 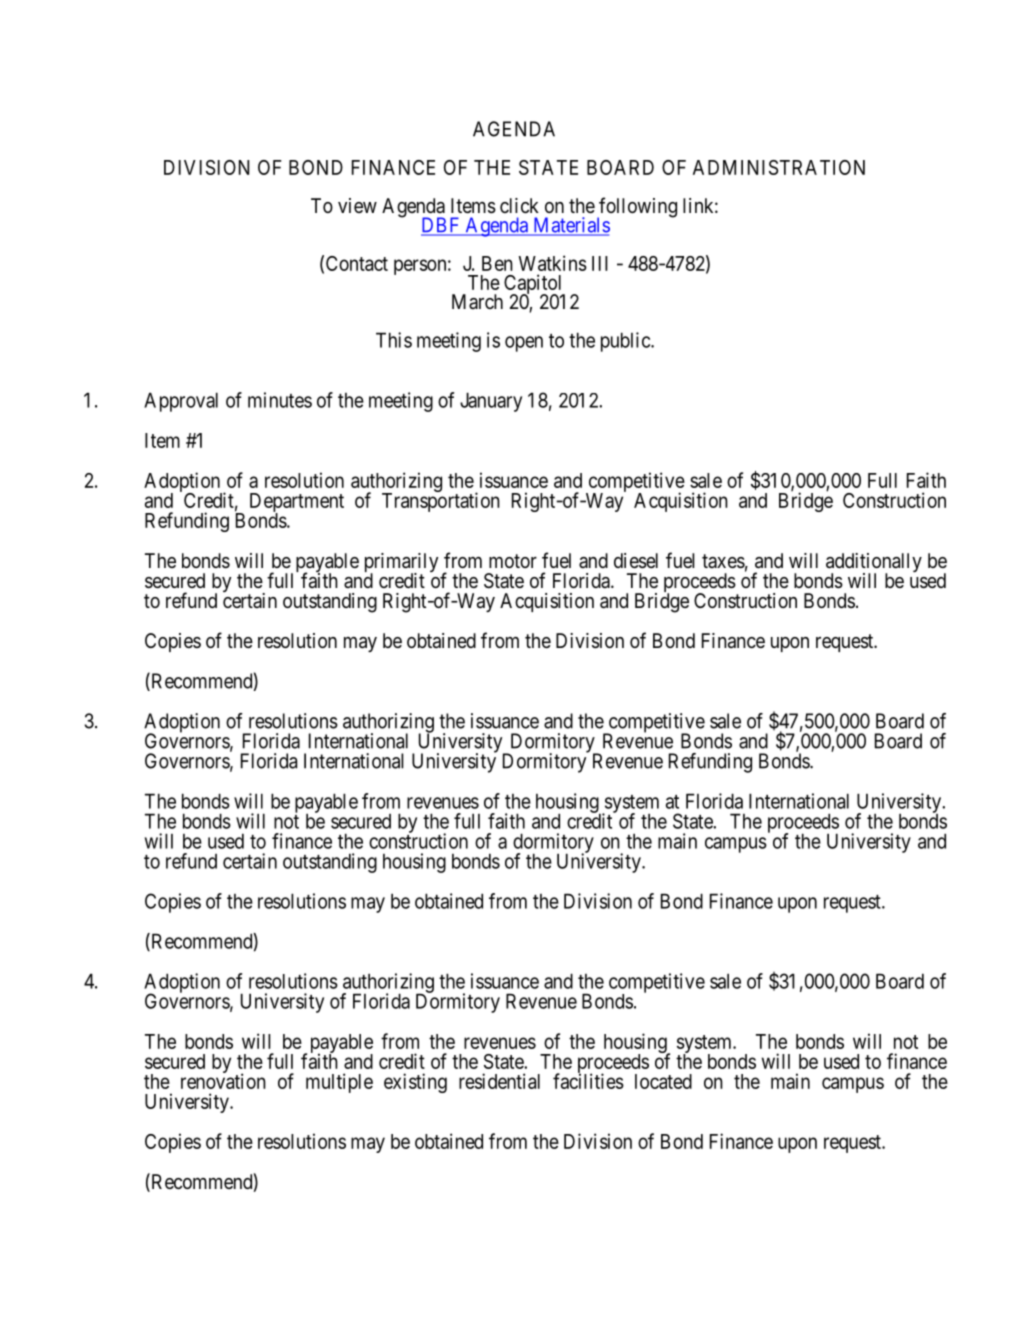 What do you see at coordinates (223, 1081) in the document?
I see `renovation` at bounding box center [223, 1081].
